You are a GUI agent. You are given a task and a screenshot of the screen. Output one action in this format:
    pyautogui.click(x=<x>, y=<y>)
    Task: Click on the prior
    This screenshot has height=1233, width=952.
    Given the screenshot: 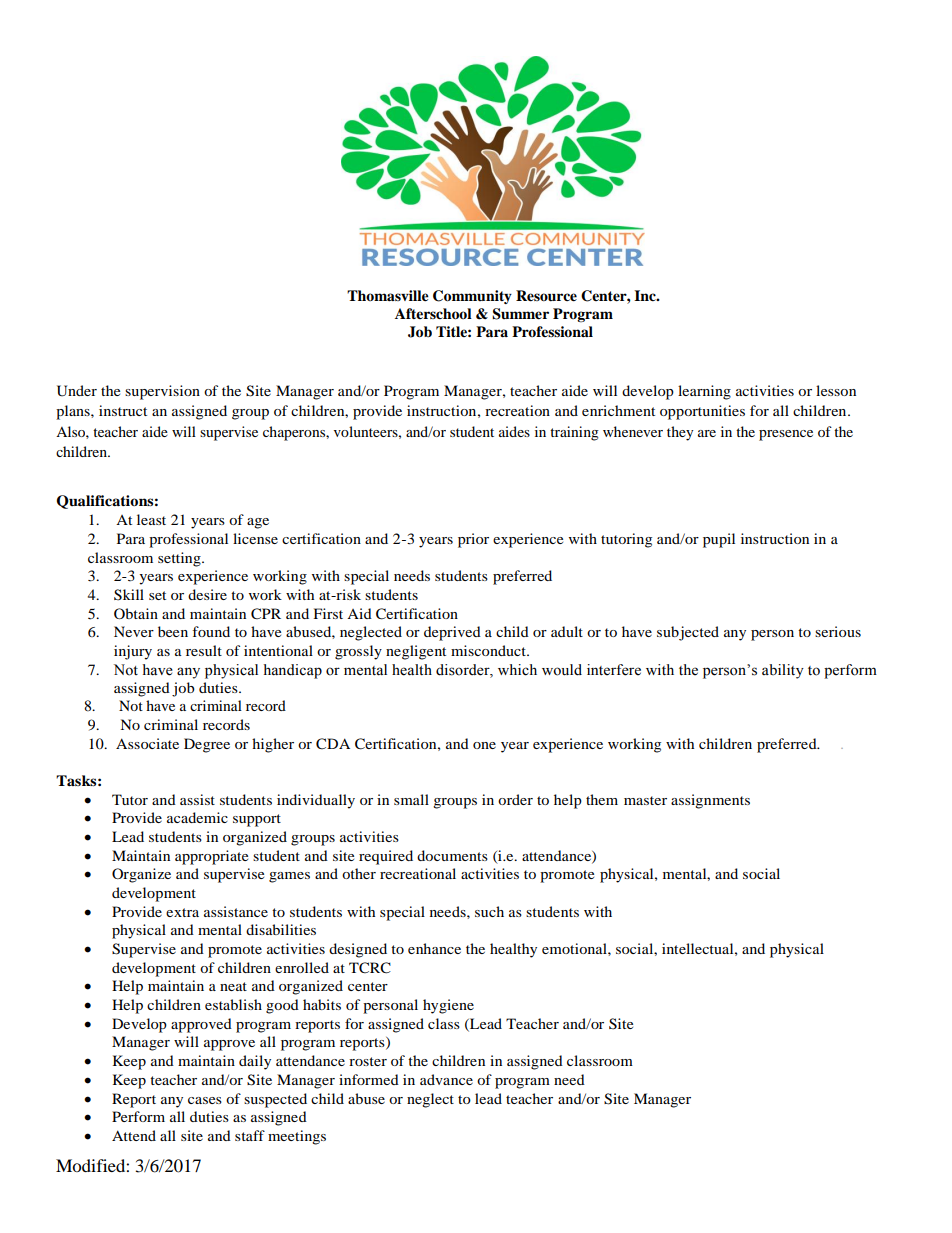 What is the action you would take?
    pyautogui.click(x=473, y=540)
